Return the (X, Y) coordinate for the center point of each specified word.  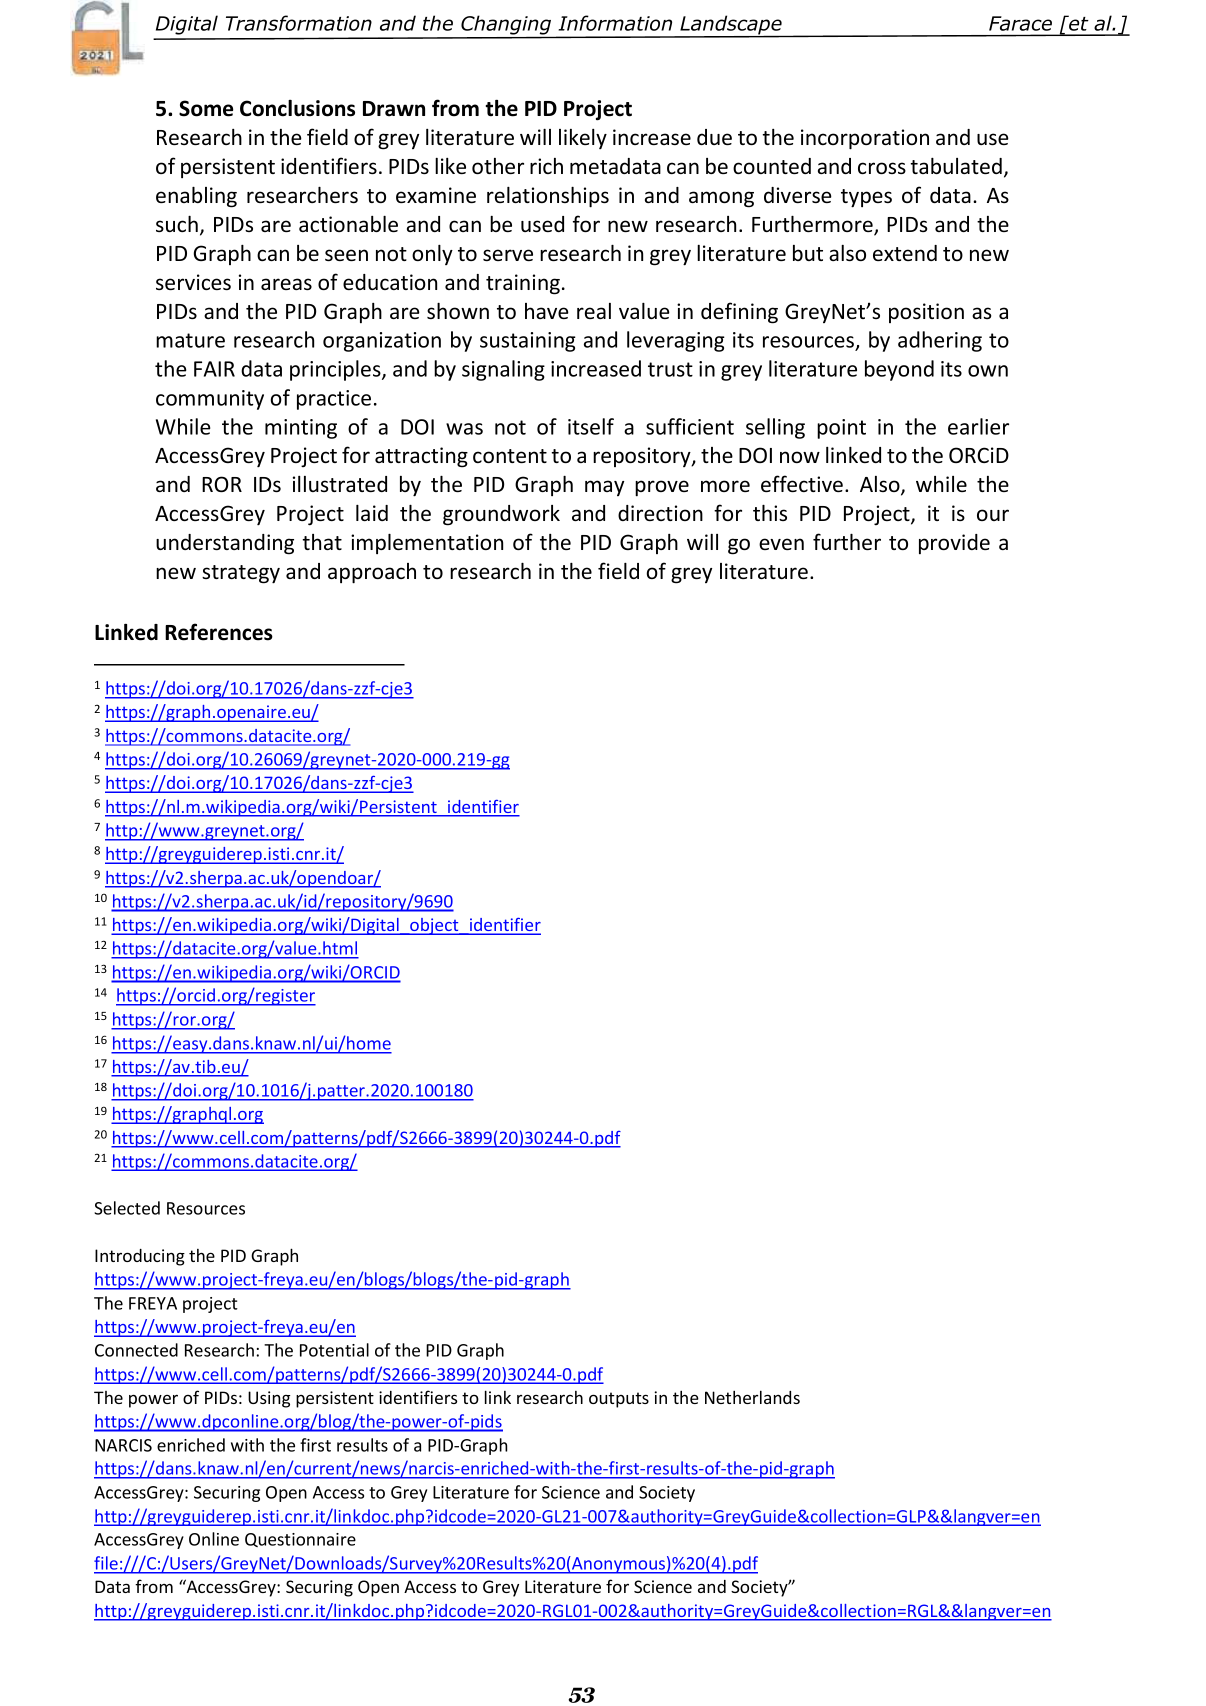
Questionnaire (300, 1540)
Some (206, 108)
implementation (427, 544)
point (841, 429)
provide (954, 544)
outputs (619, 1400)
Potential (334, 1350)
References (219, 632)
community (210, 400)
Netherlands (752, 1397)
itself (591, 426)
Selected (127, 1208)
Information (615, 23)
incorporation (865, 139)
